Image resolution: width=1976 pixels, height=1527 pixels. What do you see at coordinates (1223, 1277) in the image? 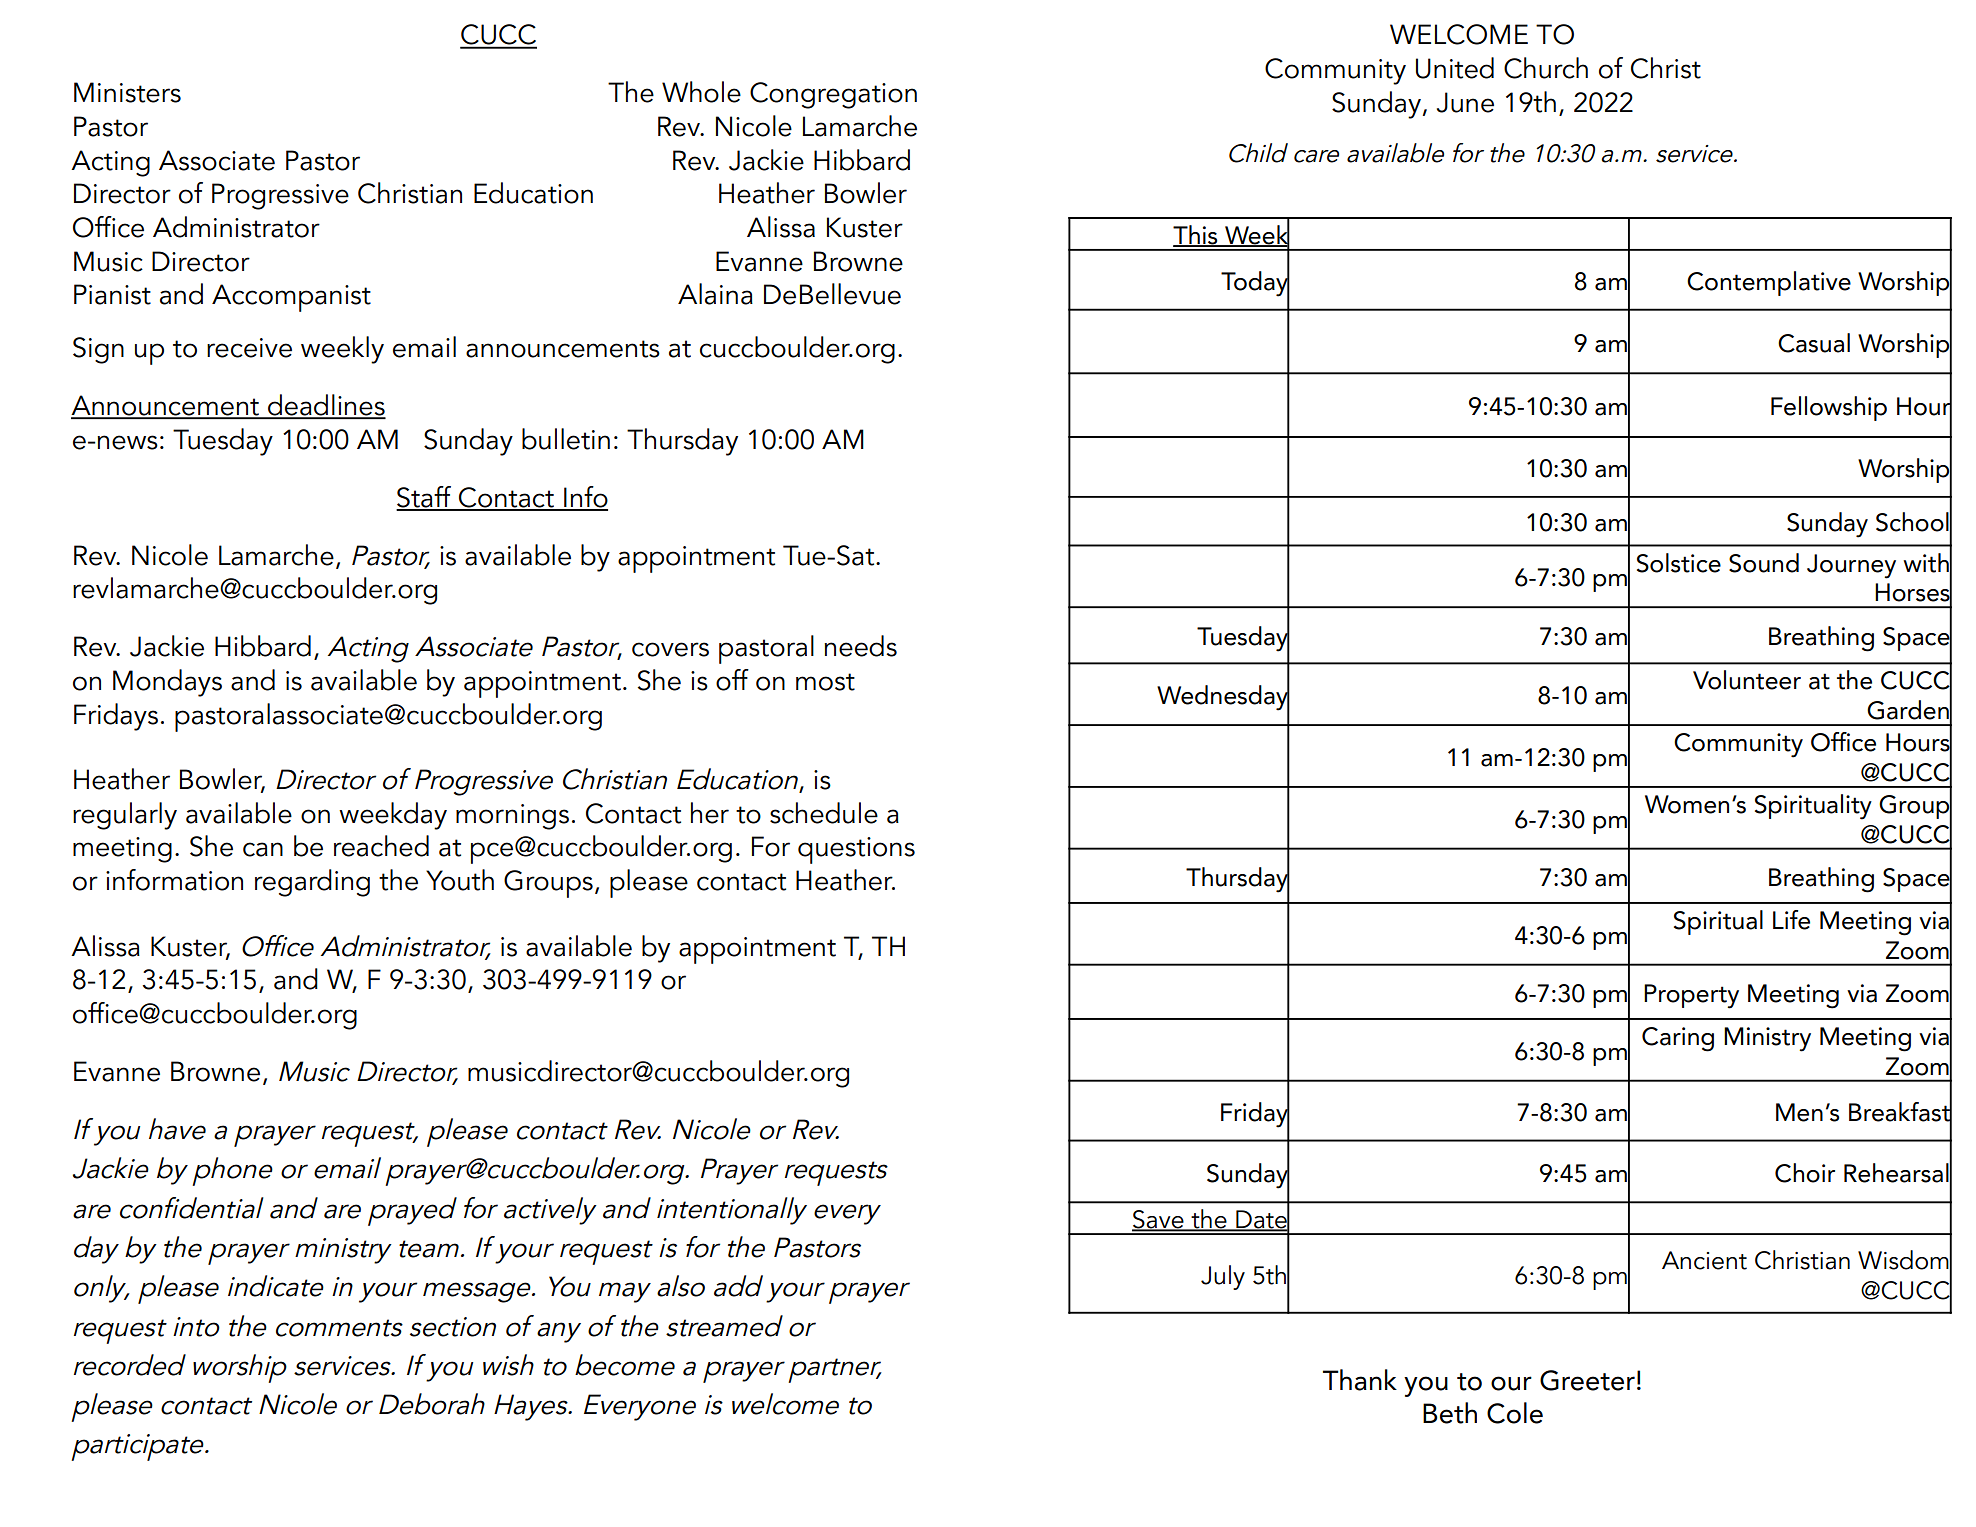
I see `July` at bounding box center [1223, 1277].
